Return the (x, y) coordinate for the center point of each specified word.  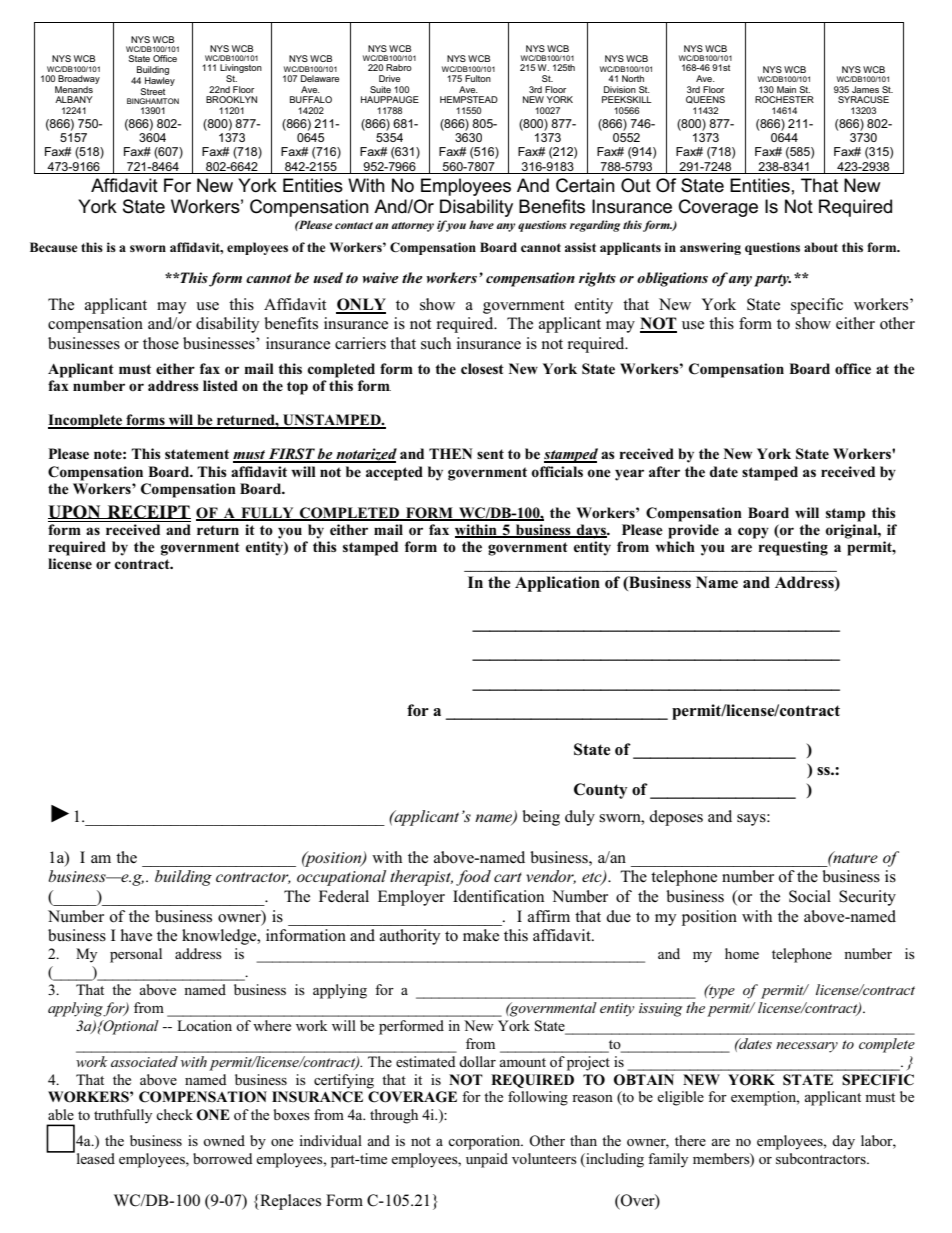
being (541, 818)
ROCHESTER (784, 99)
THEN (450, 453)
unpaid (487, 1160)
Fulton (478, 78)
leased (94, 1157)
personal (136, 955)
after (664, 471)
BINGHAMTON (153, 101)
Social (810, 896)
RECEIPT (148, 512)
